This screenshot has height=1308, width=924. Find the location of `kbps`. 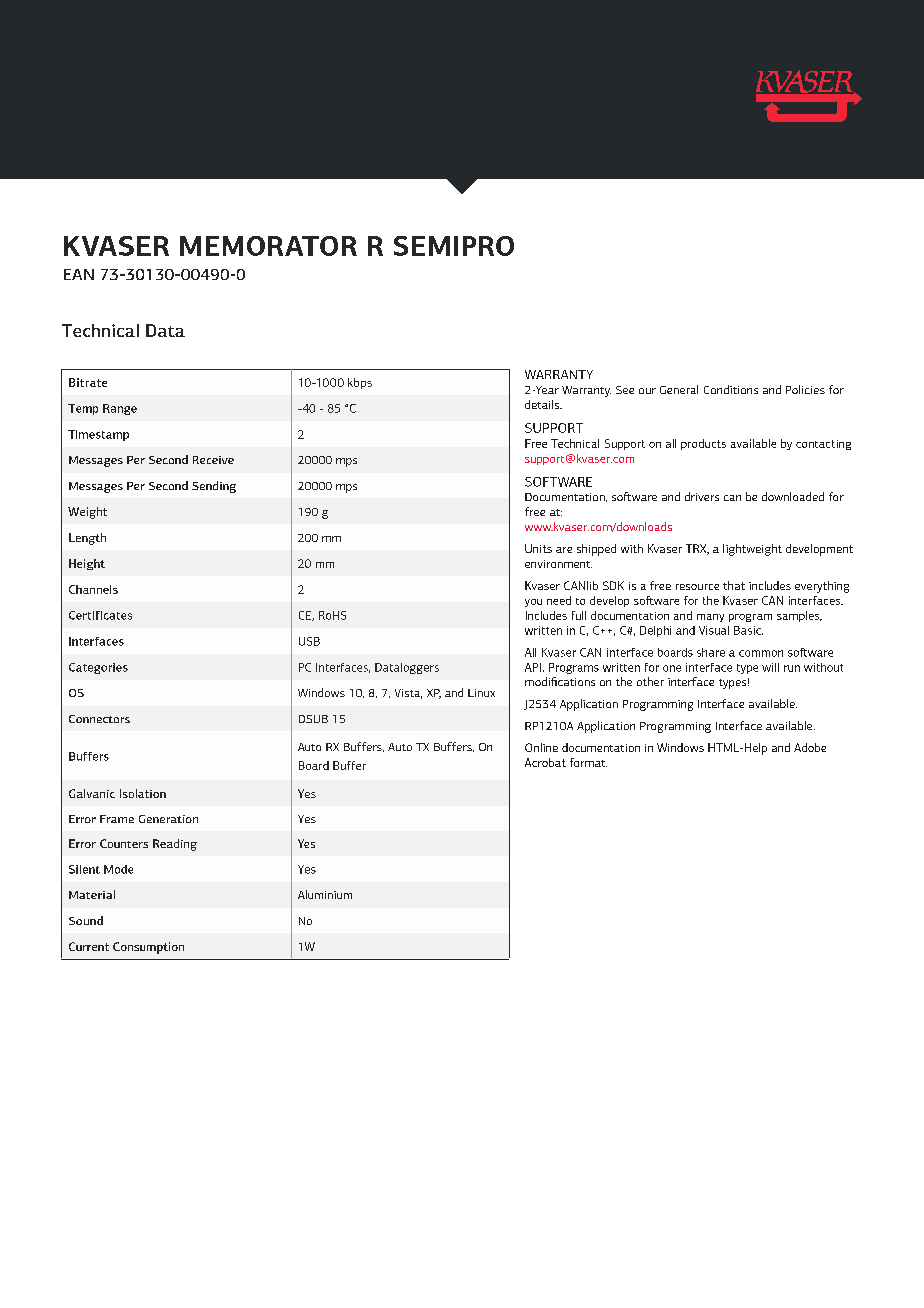

kbps is located at coordinates (360, 383).
